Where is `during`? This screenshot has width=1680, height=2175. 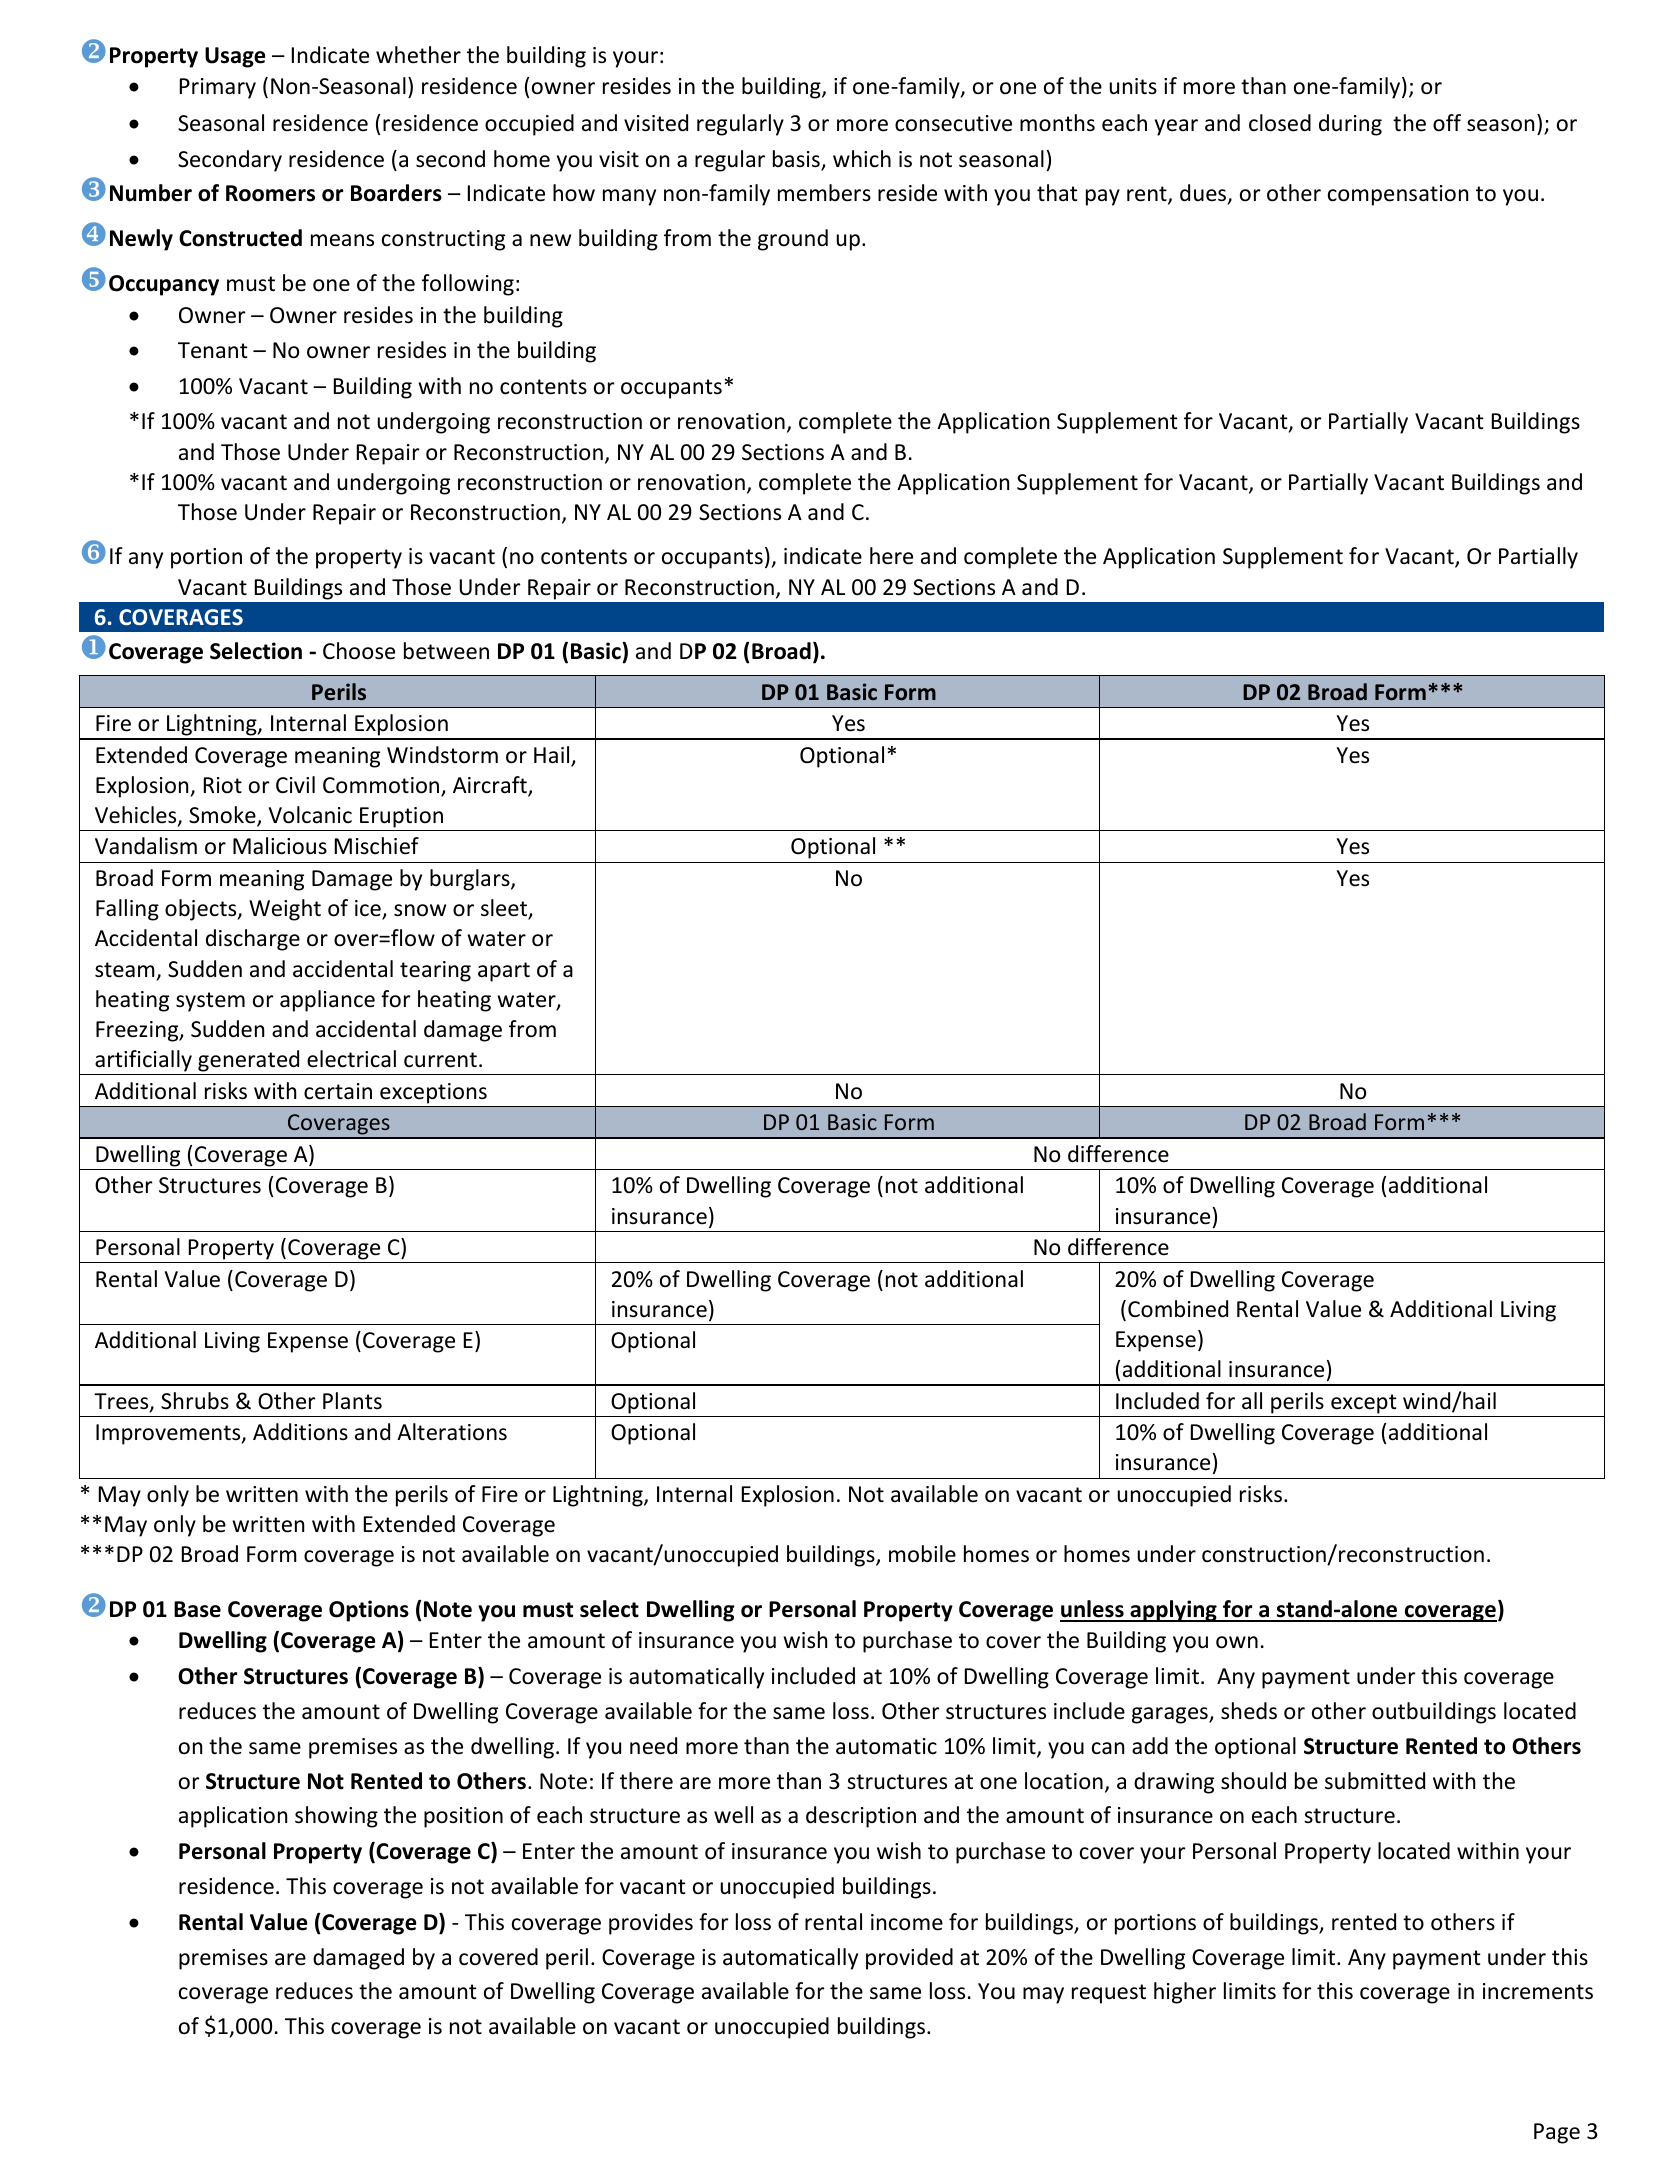 during is located at coordinates (1350, 125).
